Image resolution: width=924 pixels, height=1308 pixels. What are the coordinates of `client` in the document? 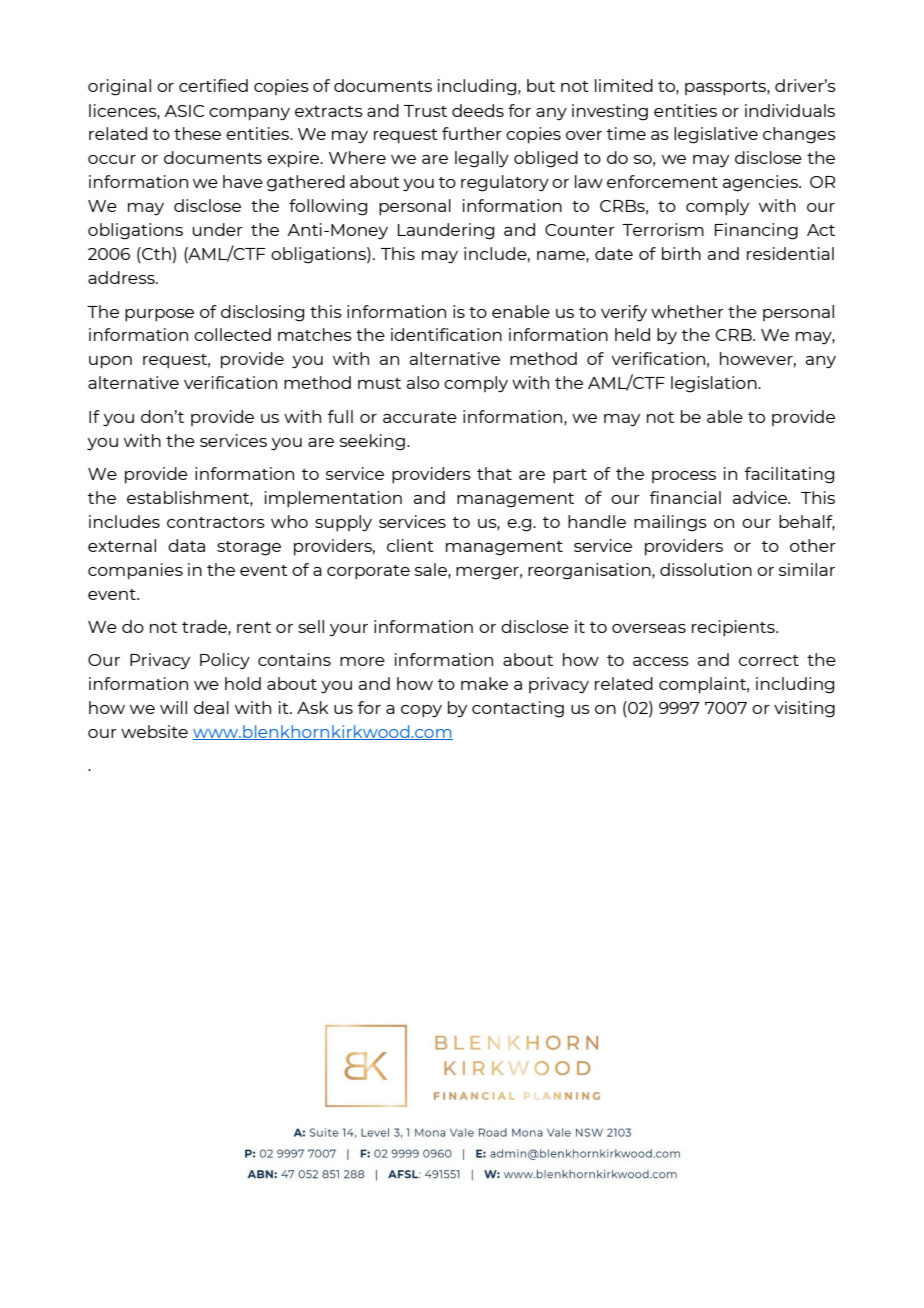 It's located at (410, 545).
